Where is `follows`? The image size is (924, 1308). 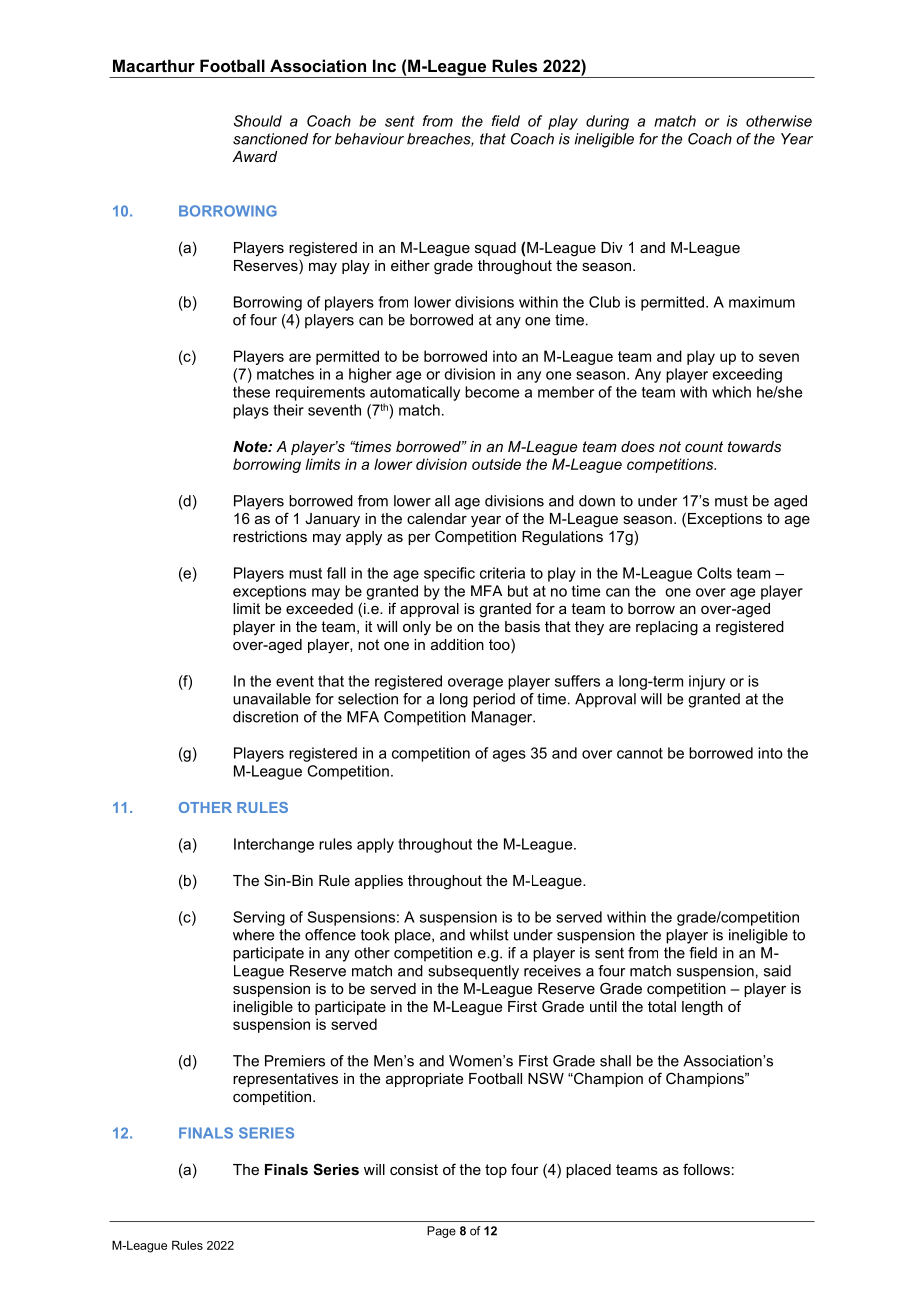
follows is located at coordinates (706, 1169).
